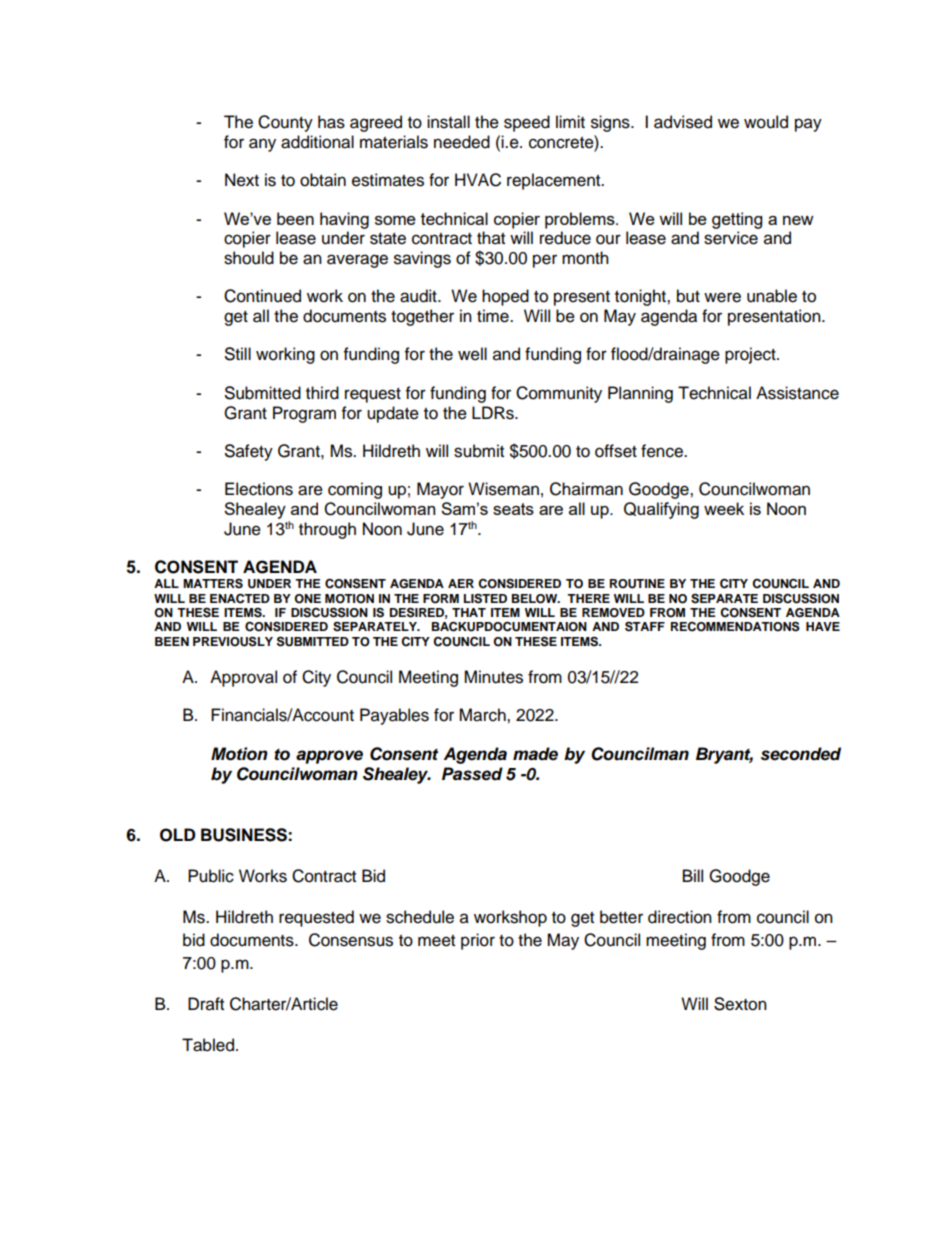 Image resolution: width=952 pixels, height=1233 pixels. What do you see at coordinates (766, 122) in the screenshot?
I see `would` at bounding box center [766, 122].
